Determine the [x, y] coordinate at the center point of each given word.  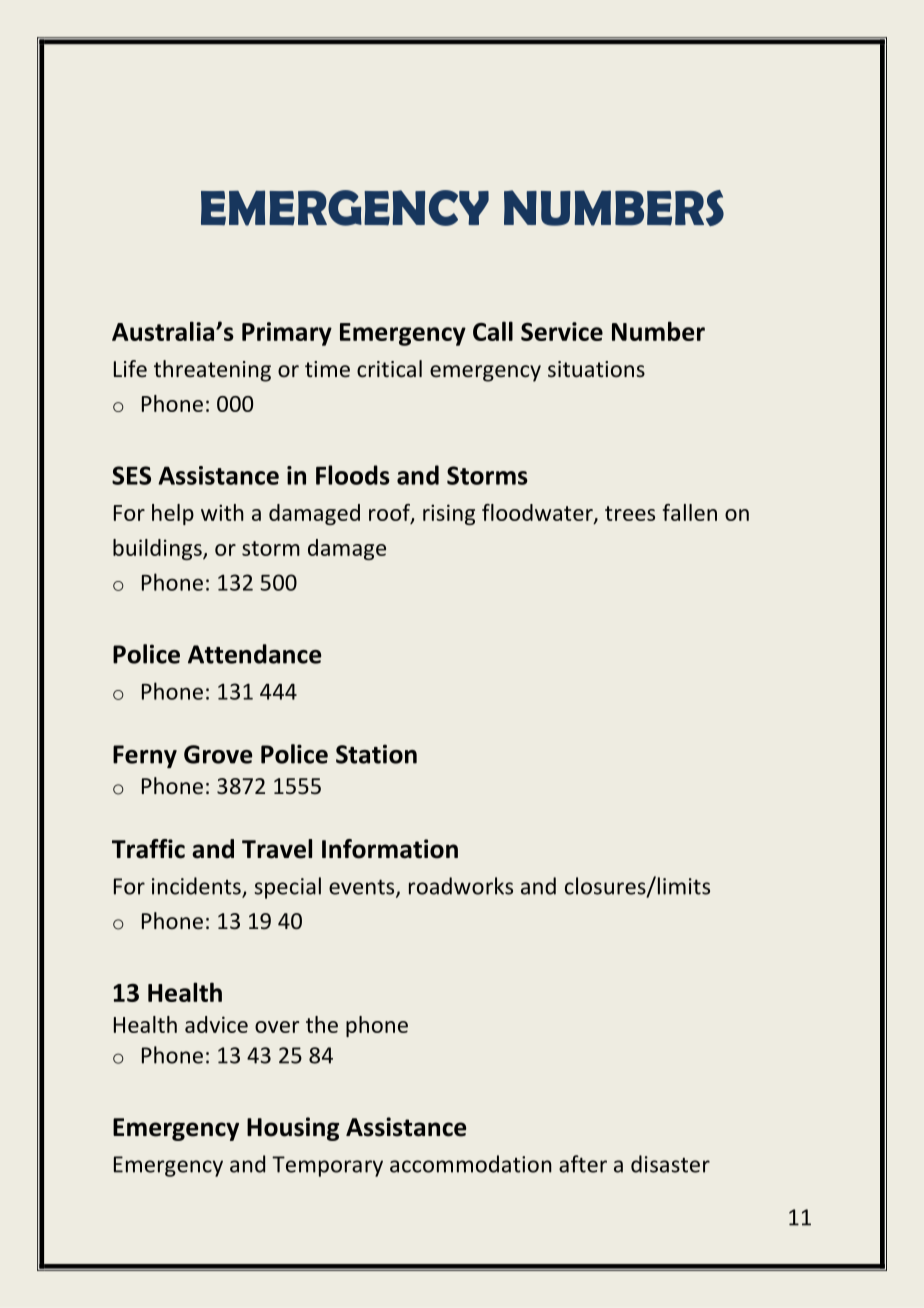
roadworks [461, 886]
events [363, 888]
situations [596, 369]
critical [389, 369]
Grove [218, 754]
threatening [212, 371]
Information [390, 849]
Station [376, 754]
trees [630, 513]
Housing [293, 1129]
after [583, 1164]
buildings [158, 549]
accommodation [471, 1164]
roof [390, 513]
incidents [197, 887]
